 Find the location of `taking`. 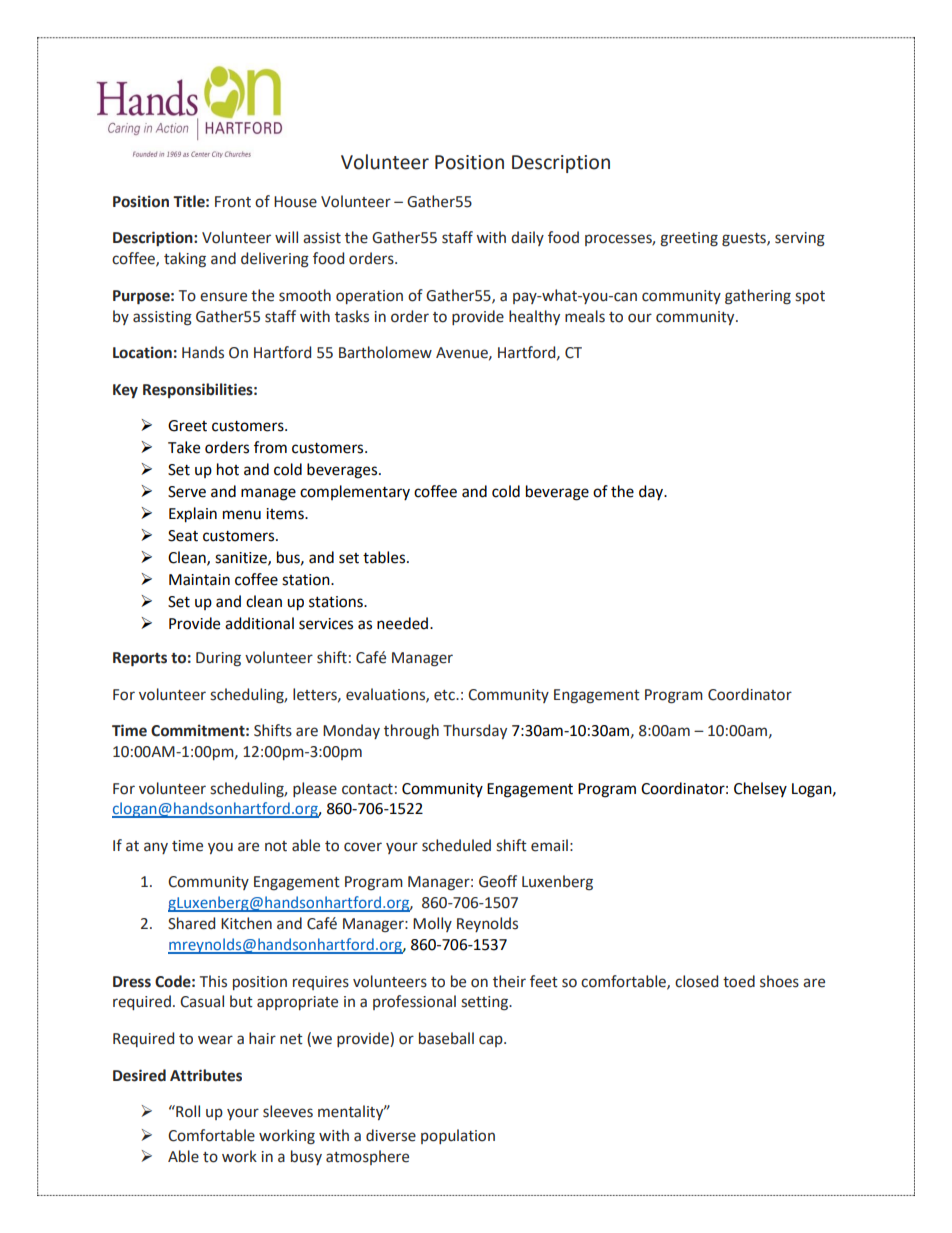

taking is located at coordinates (185, 260).
